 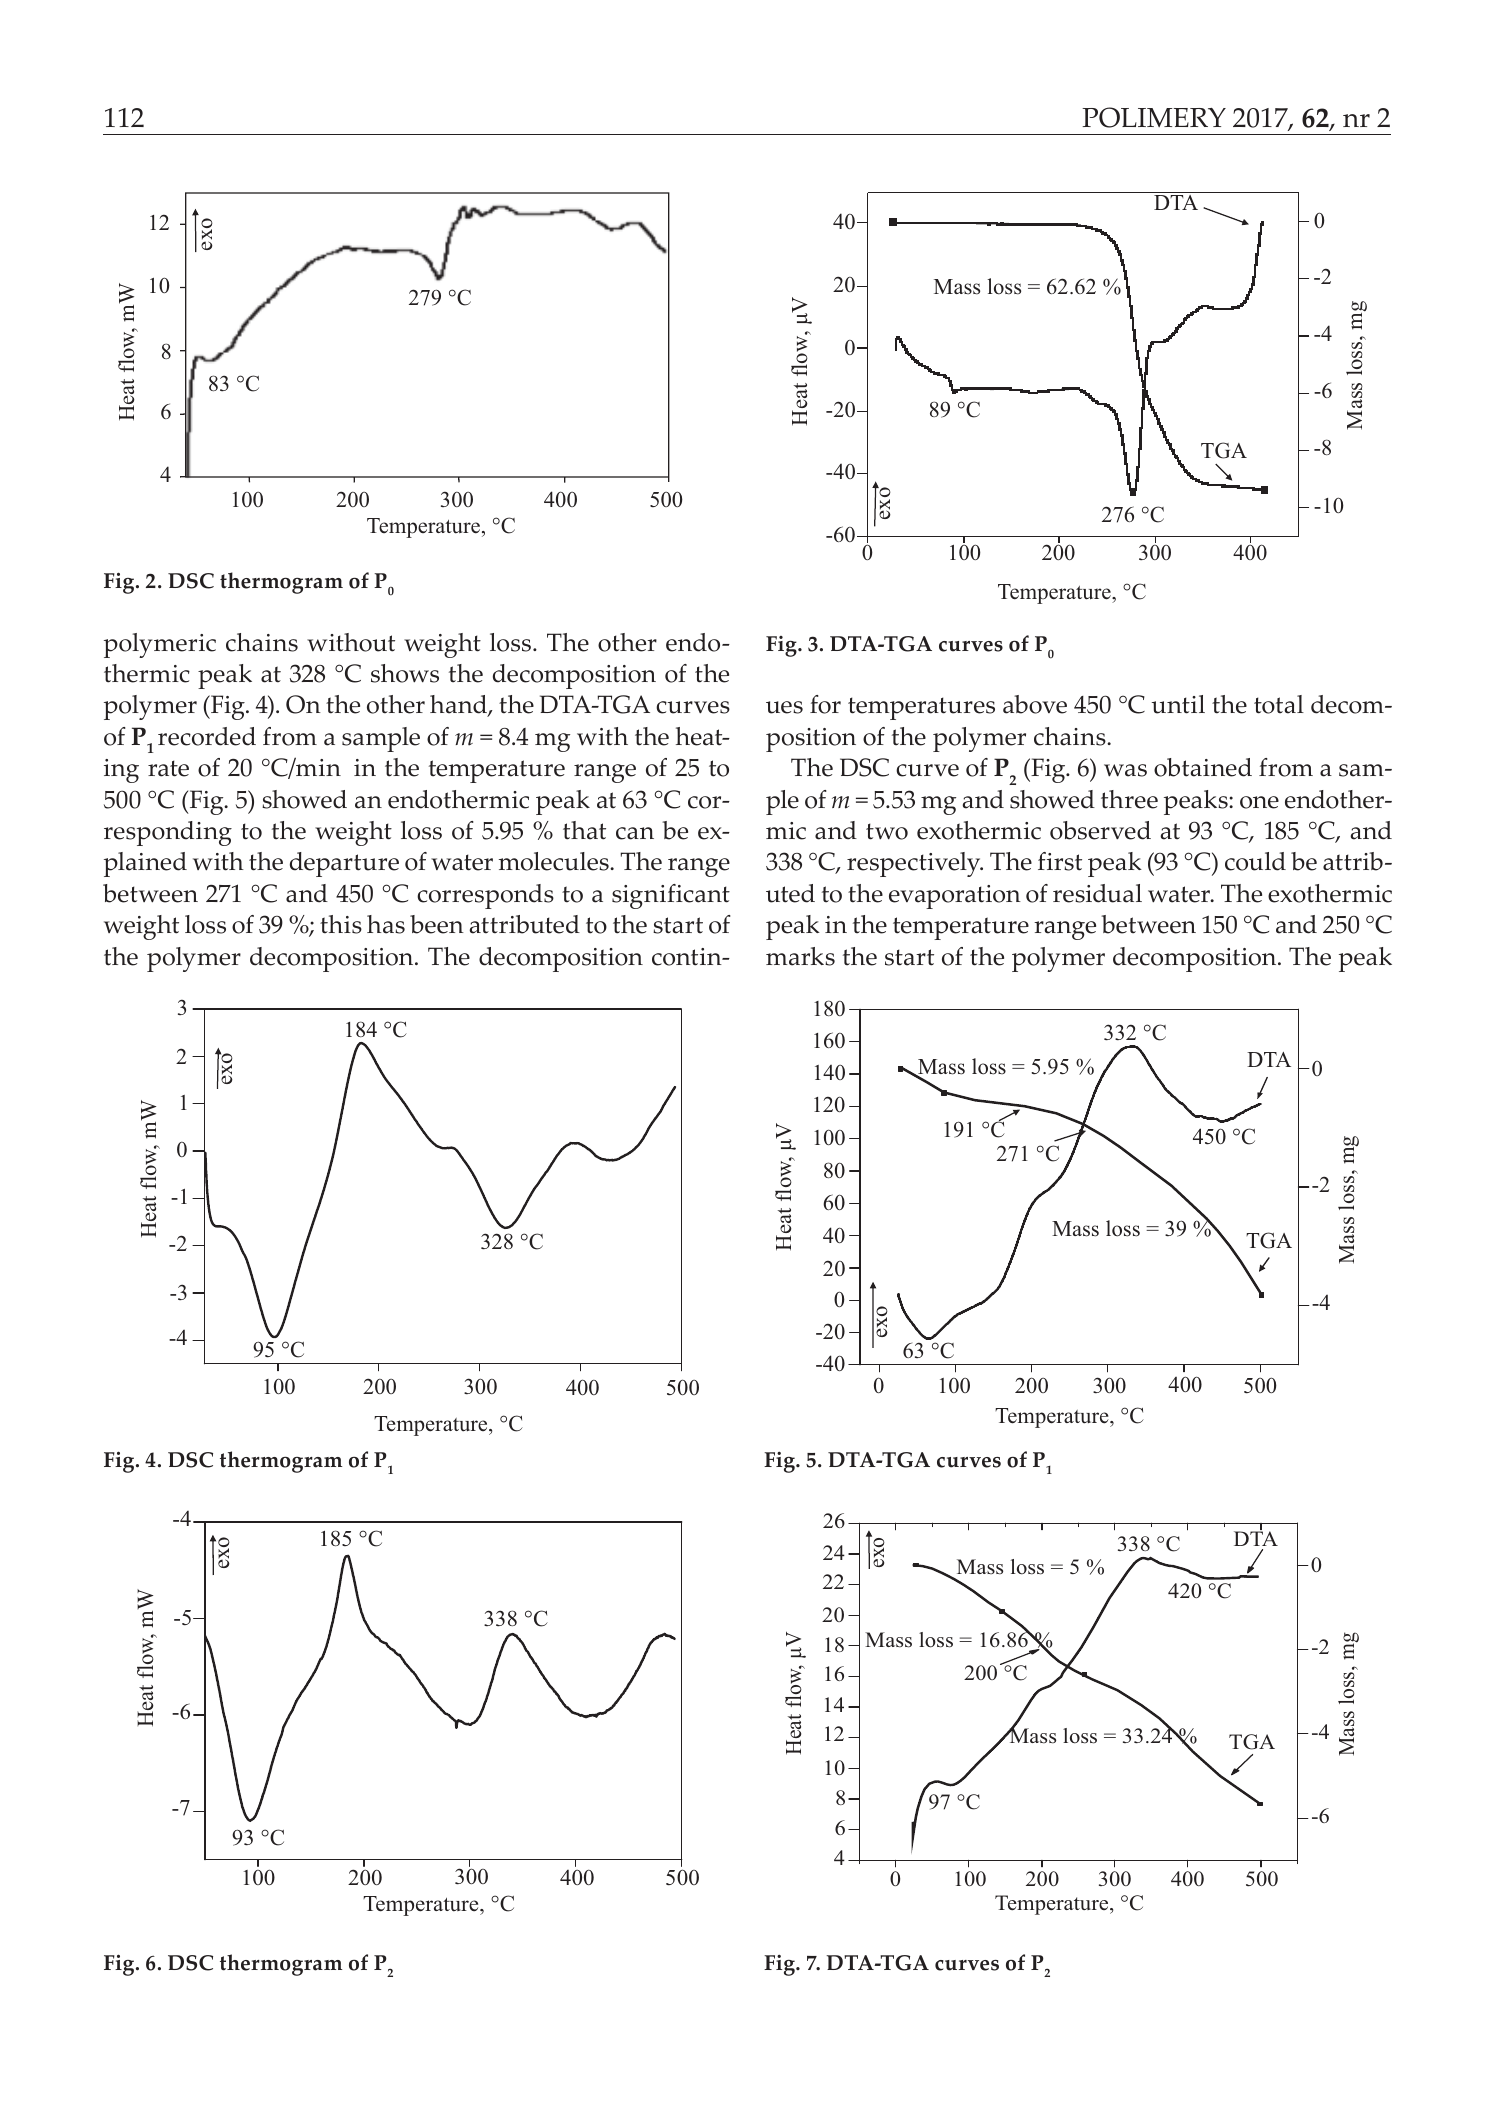 What do you see at coordinates (1035, 704) in the document?
I see `above` at bounding box center [1035, 704].
